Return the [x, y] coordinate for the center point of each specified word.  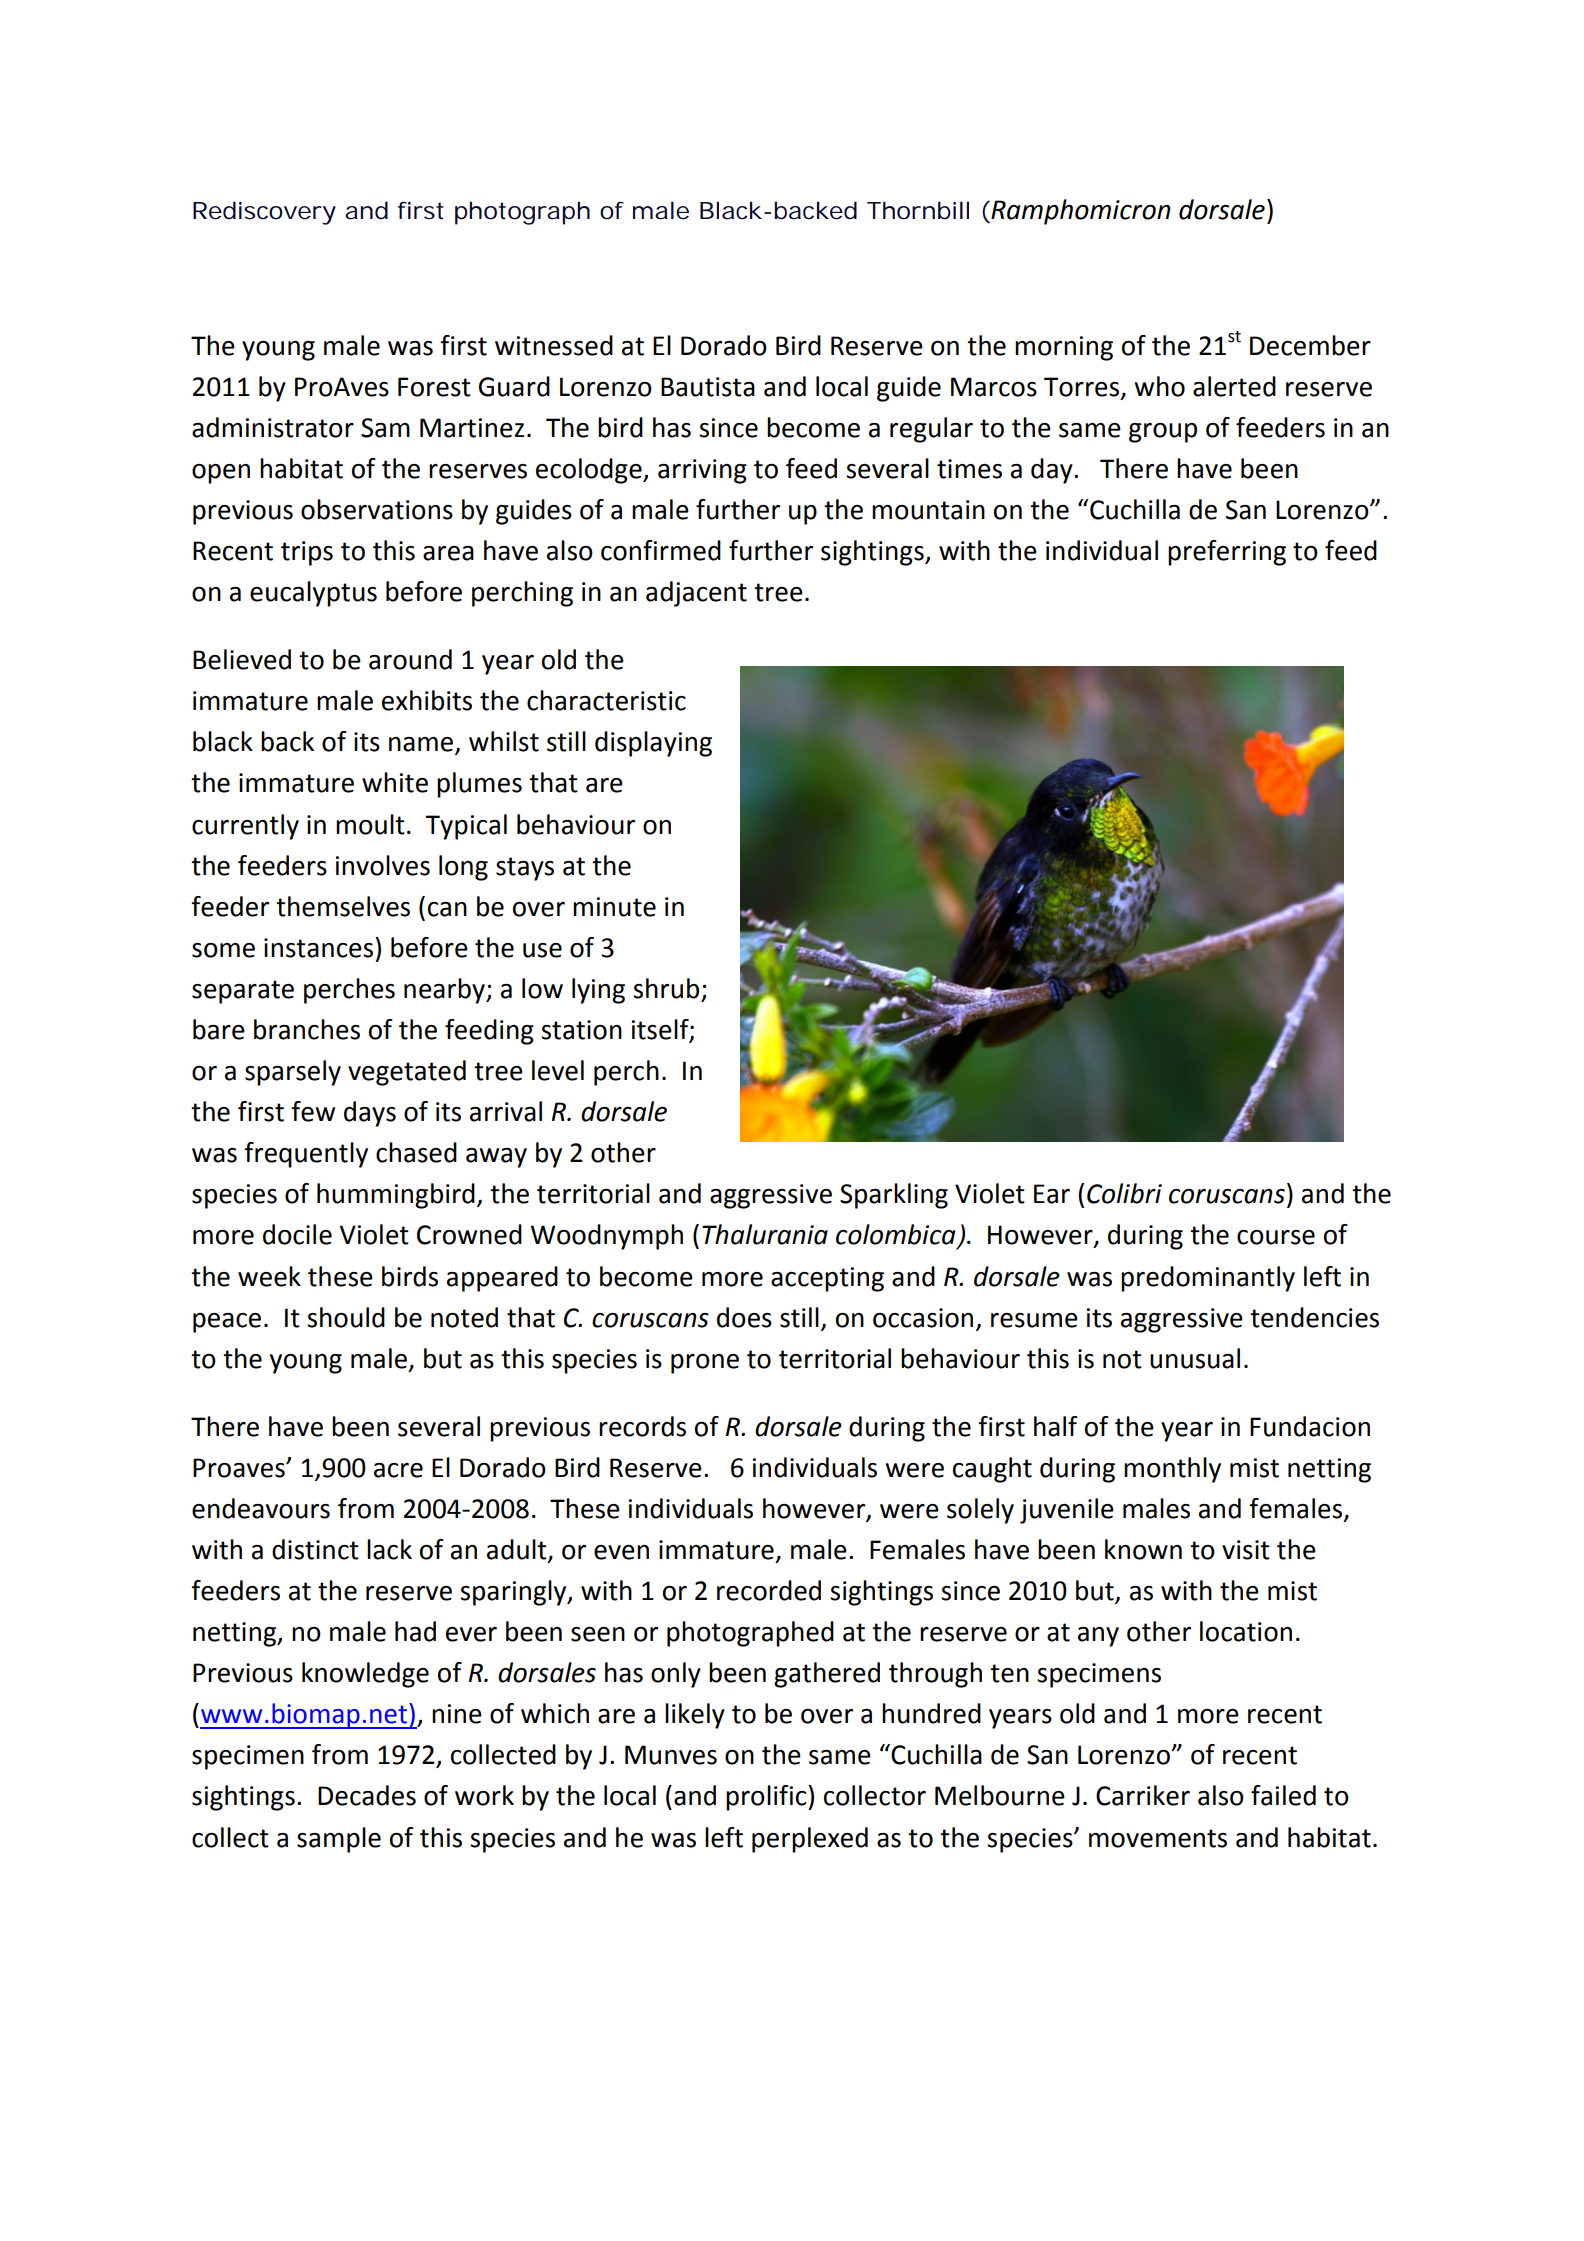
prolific [767, 1798]
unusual [1195, 1358]
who [1160, 386]
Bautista [708, 387]
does [744, 1317]
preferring [1227, 553]
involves [382, 865]
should [346, 1317]
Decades [367, 1795]
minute [614, 907]
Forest [434, 387]
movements [1158, 1838]
